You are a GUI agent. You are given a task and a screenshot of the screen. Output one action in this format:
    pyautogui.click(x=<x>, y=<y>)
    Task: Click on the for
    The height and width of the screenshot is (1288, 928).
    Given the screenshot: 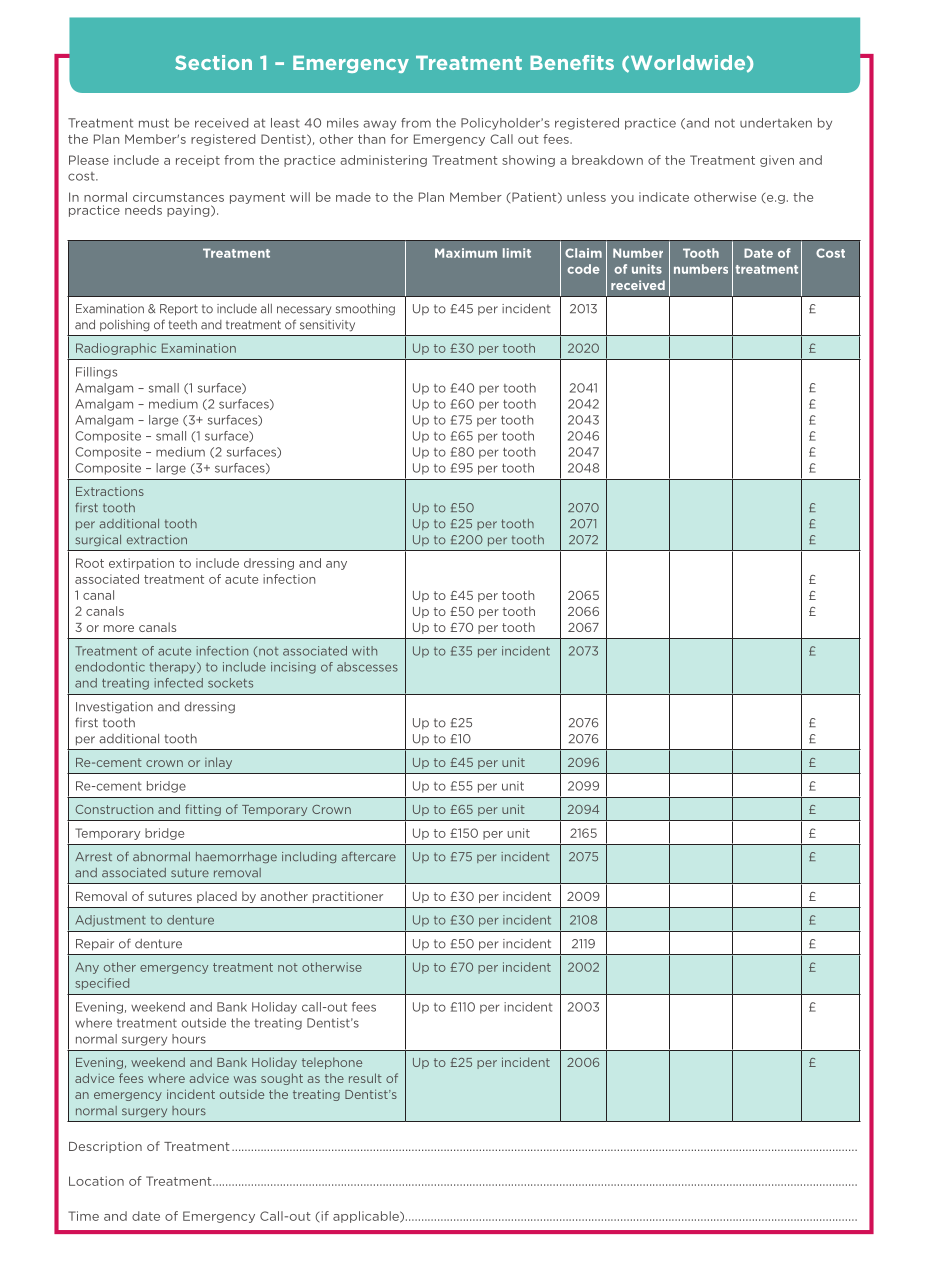 What is the action you would take?
    pyautogui.click(x=399, y=139)
